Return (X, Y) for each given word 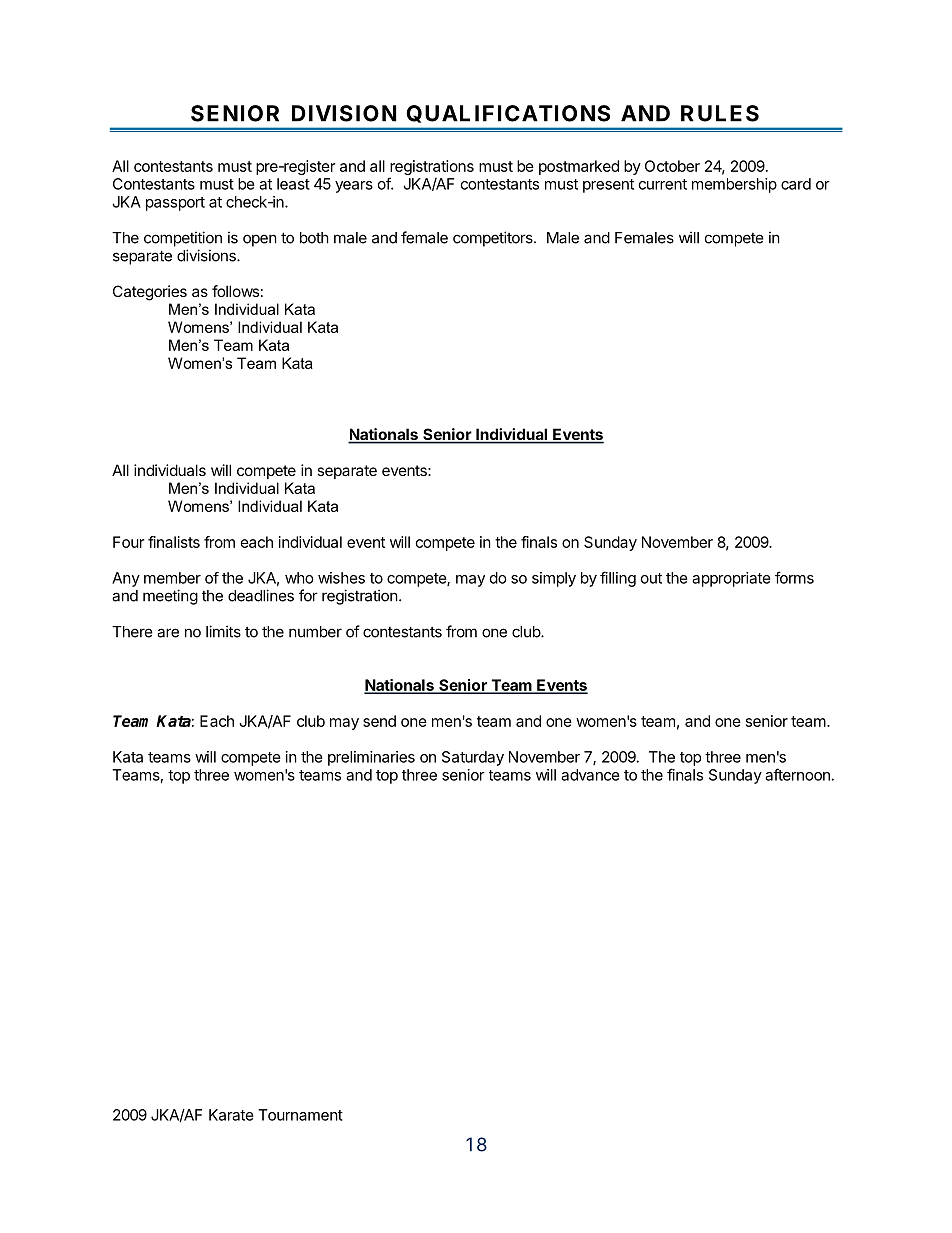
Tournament (300, 1115)
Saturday (473, 758)
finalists (174, 542)
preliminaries (371, 758)
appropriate (731, 579)
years (354, 187)
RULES (720, 113)
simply (554, 579)
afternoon (797, 774)
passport (175, 204)
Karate (231, 1115)
